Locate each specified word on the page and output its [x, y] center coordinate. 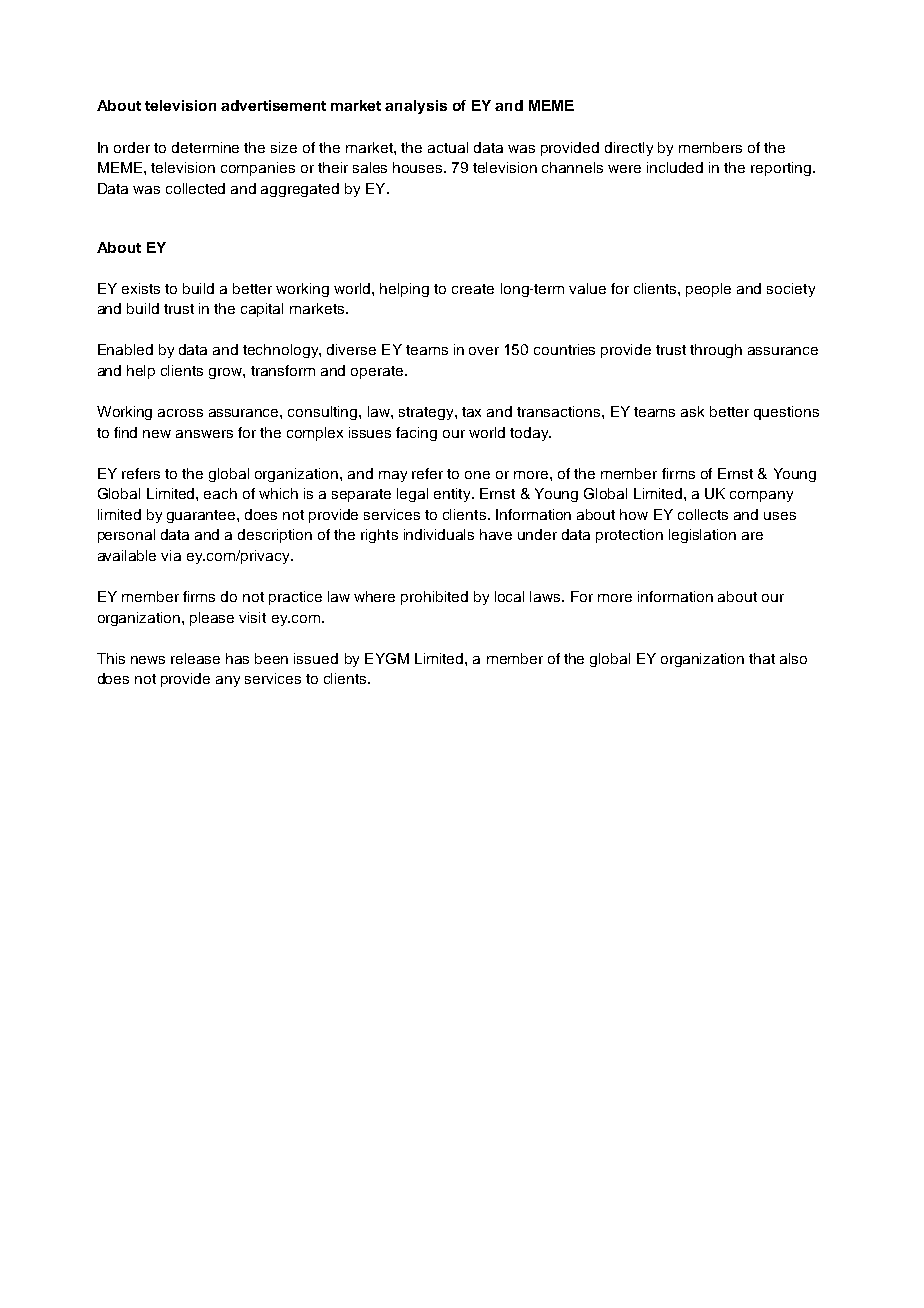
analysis [416, 107]
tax [471, 412]
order [132, 147]
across [180, 413]
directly [629, 149]
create [473, 289]
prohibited [434, 598]
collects [703, 514]
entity [453, 495]
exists [141, 288]
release [195, 658]
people [708, 290]
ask [692, 411]
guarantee [202, 516]
